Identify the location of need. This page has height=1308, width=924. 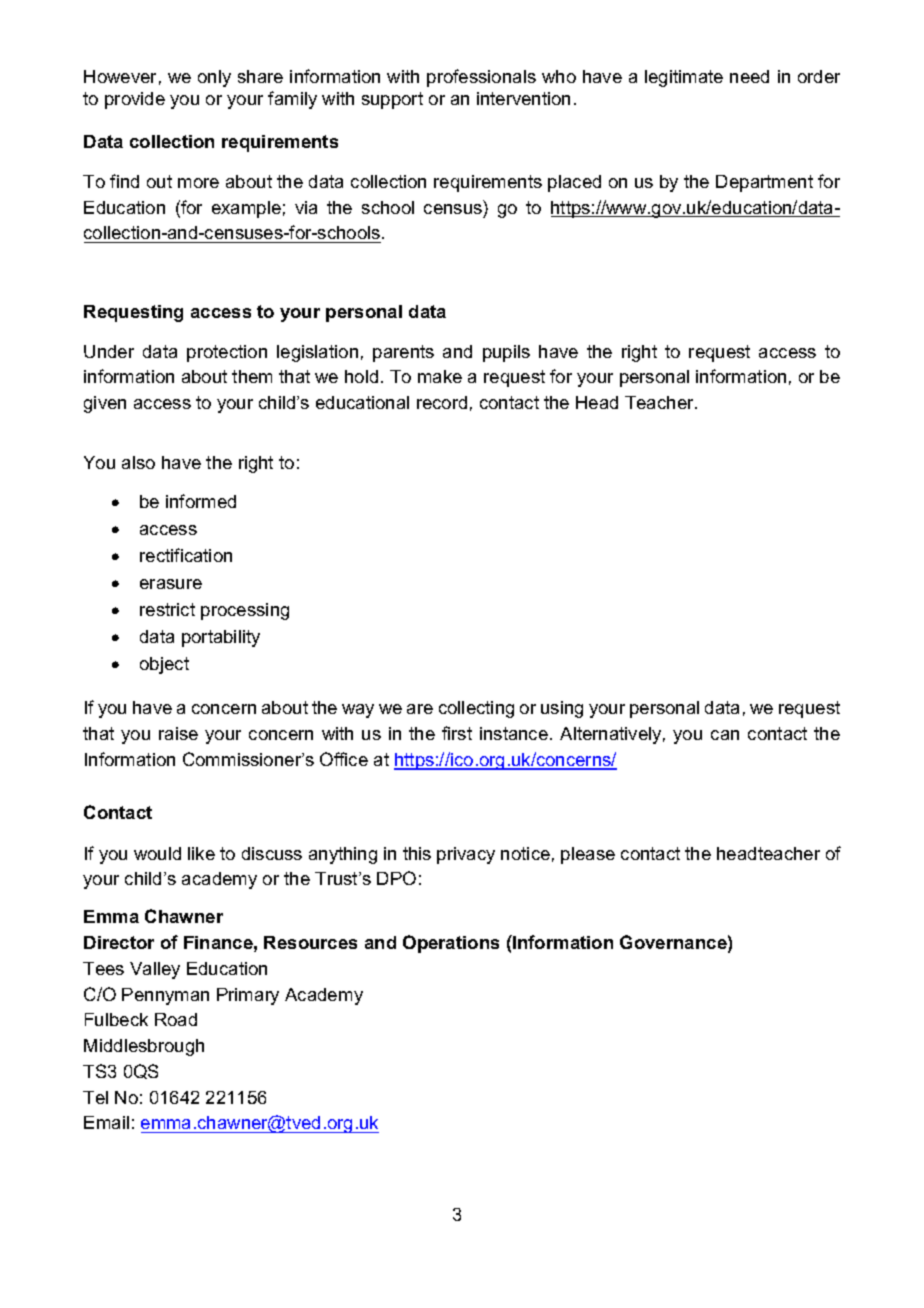
(749, 76).
